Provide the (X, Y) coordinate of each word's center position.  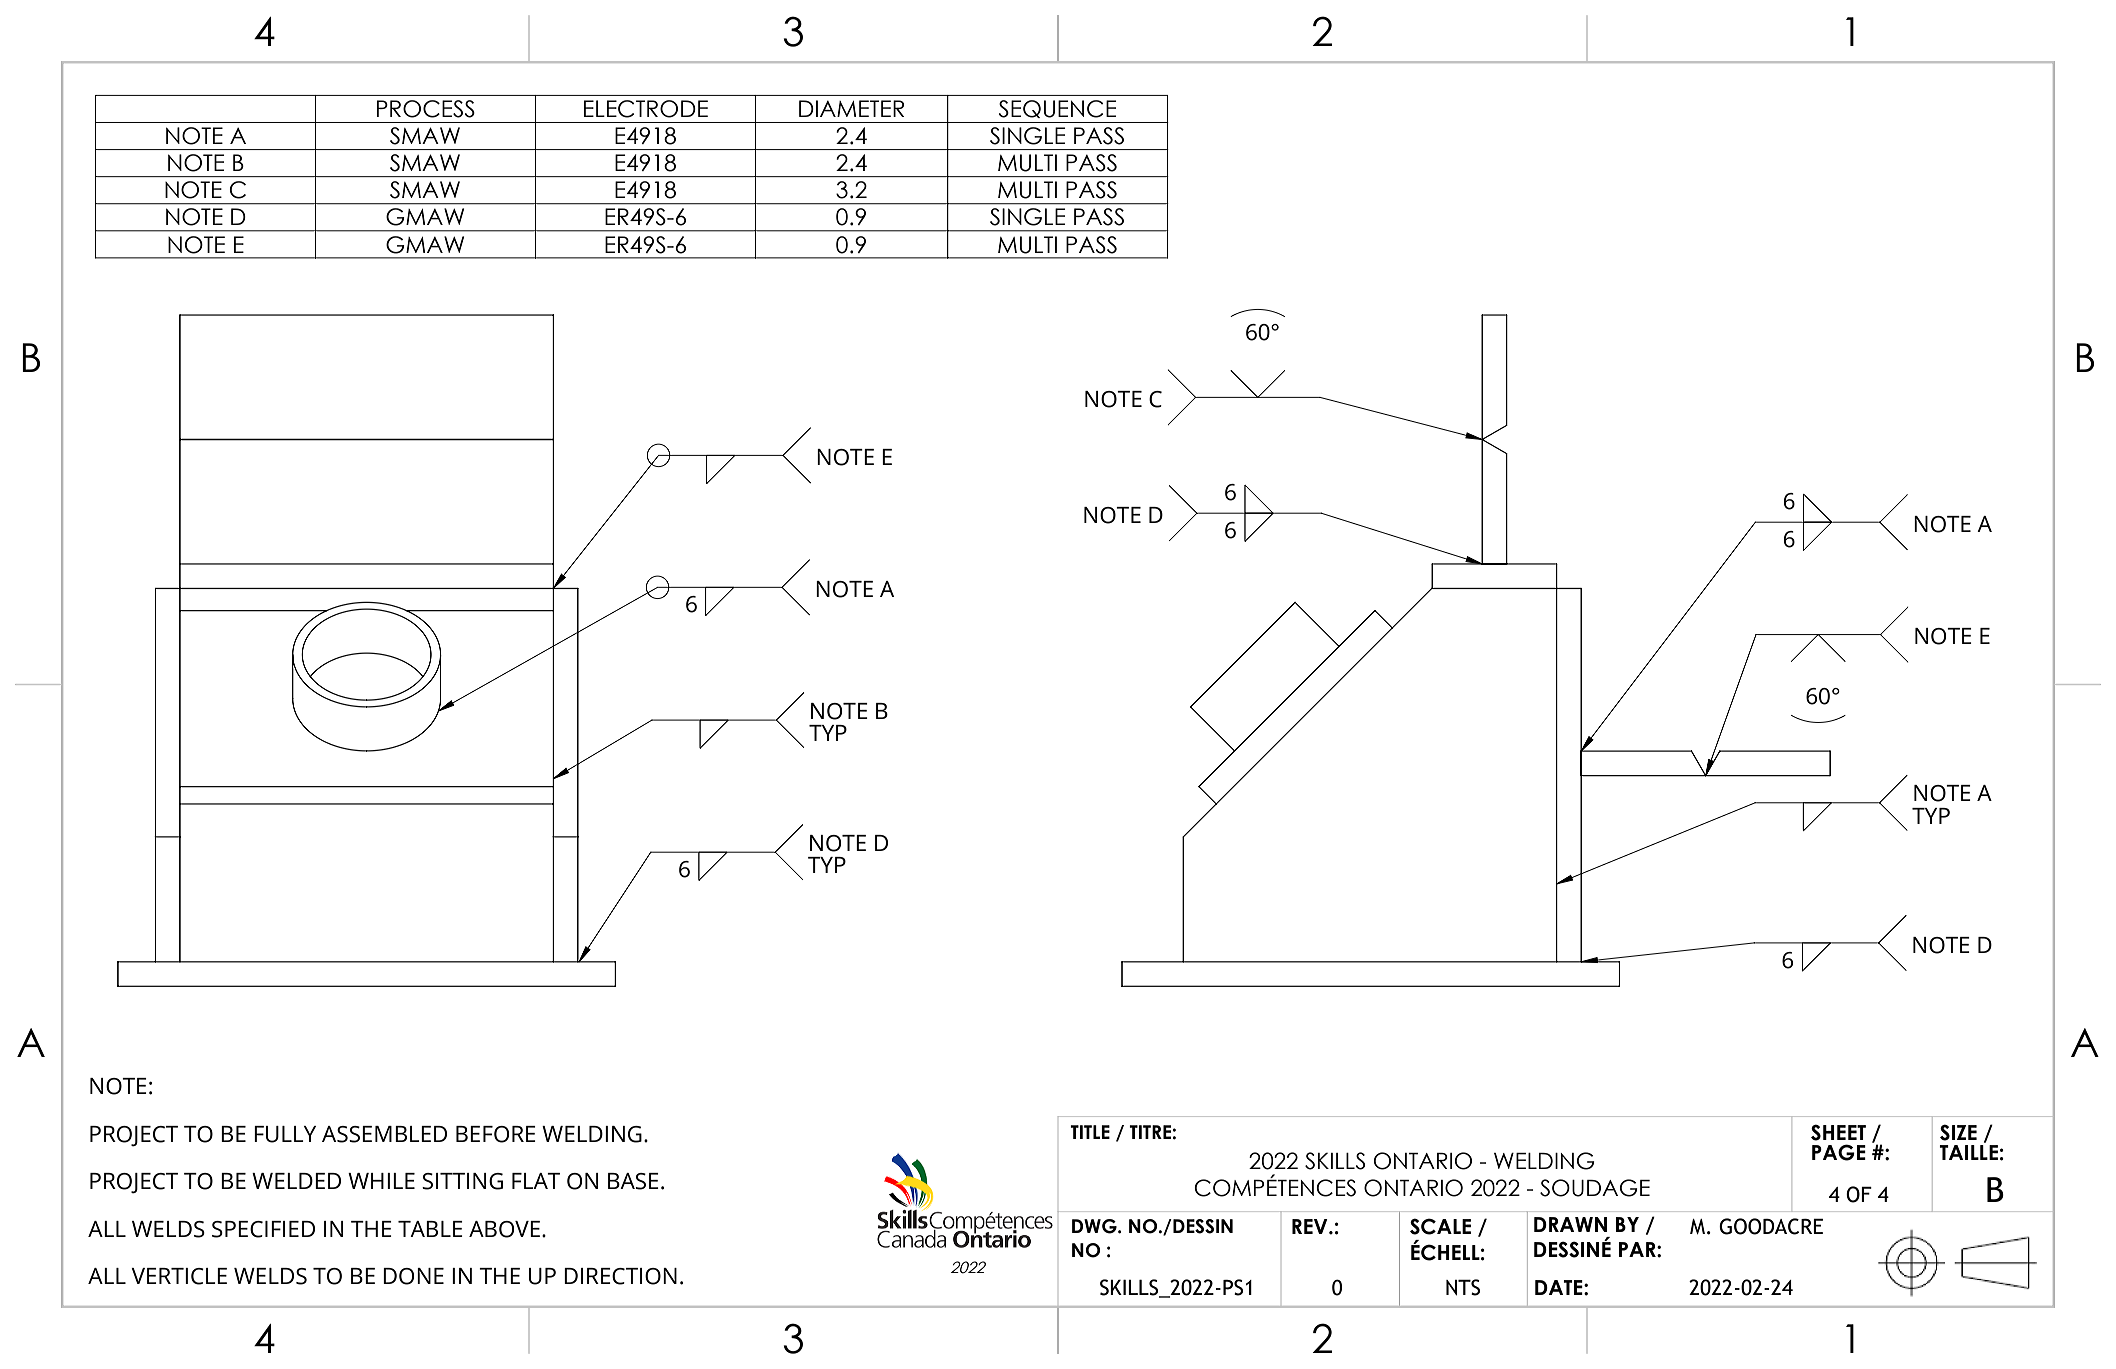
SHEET (1838, 1132)
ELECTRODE (646, 109)
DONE (413, 1276)
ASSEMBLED (384, 1134)
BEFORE (496, 1134)
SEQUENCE (1058, 109)
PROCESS (426, 109)
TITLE (1090, 1132)
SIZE (1958, 1132)
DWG (1095, 1226)
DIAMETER (851, 108)
